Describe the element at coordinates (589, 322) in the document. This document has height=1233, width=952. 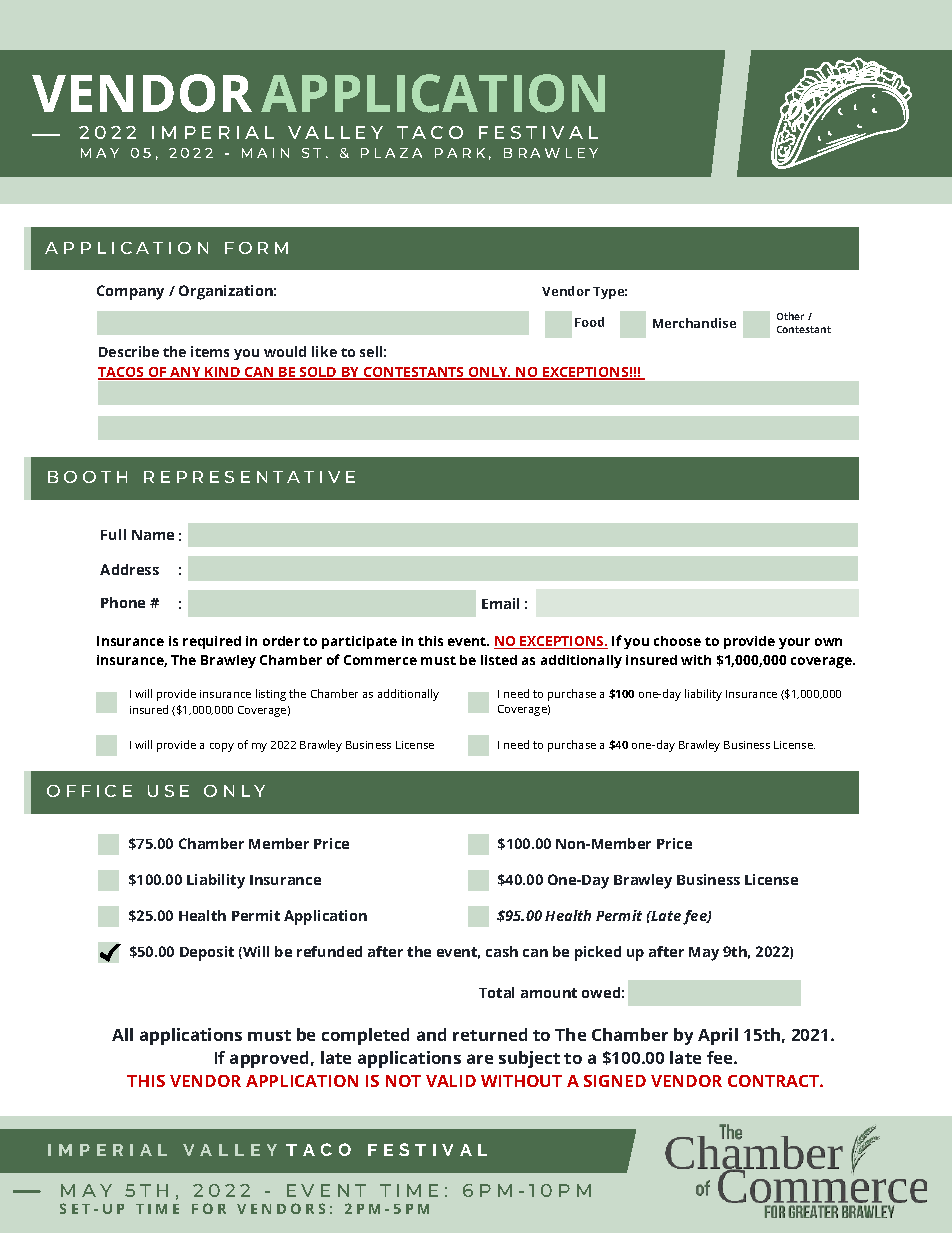
I see `Food` at that location.
